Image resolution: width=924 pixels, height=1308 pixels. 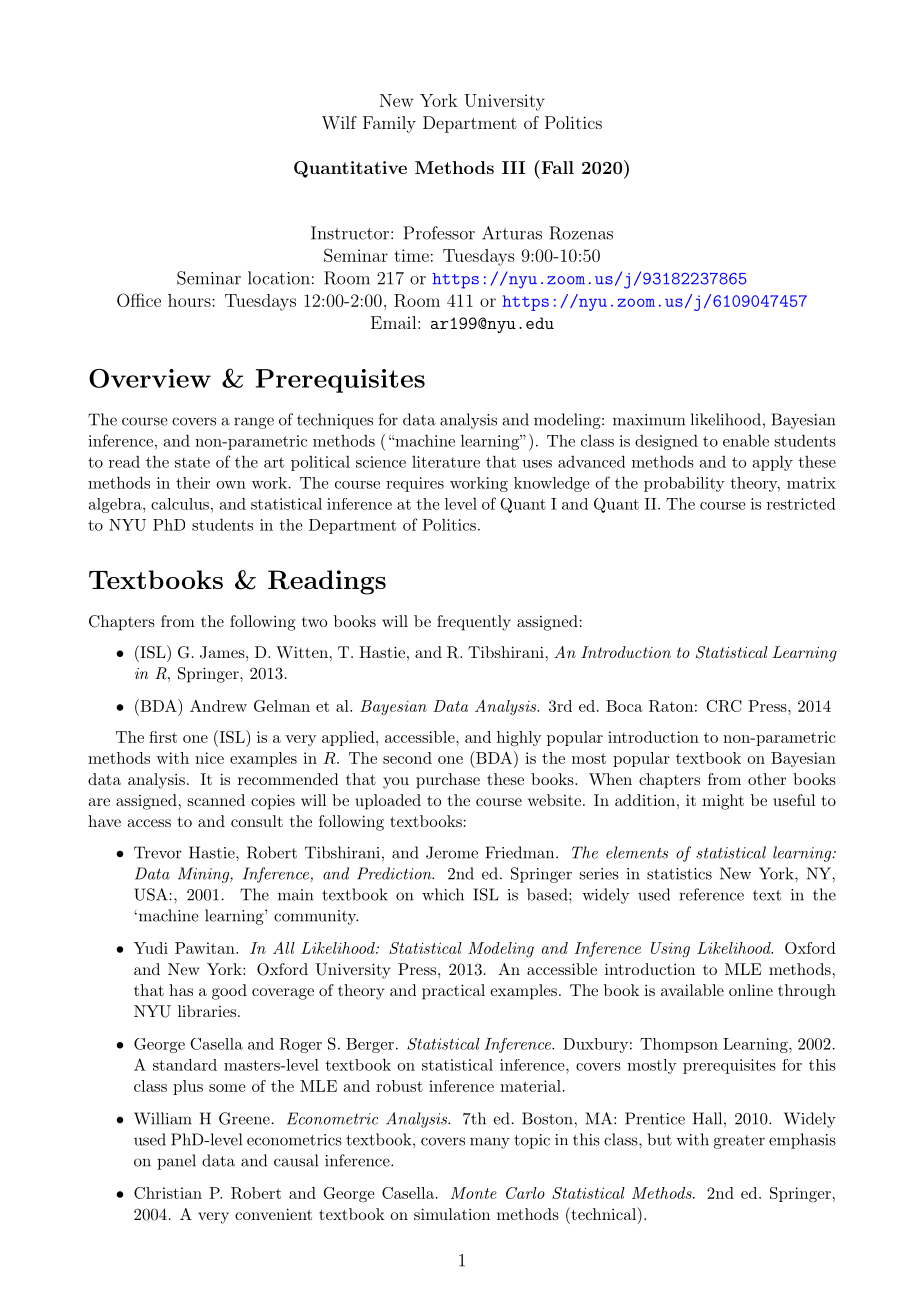 I want to click on greater, so click(x=739, y=1142).
